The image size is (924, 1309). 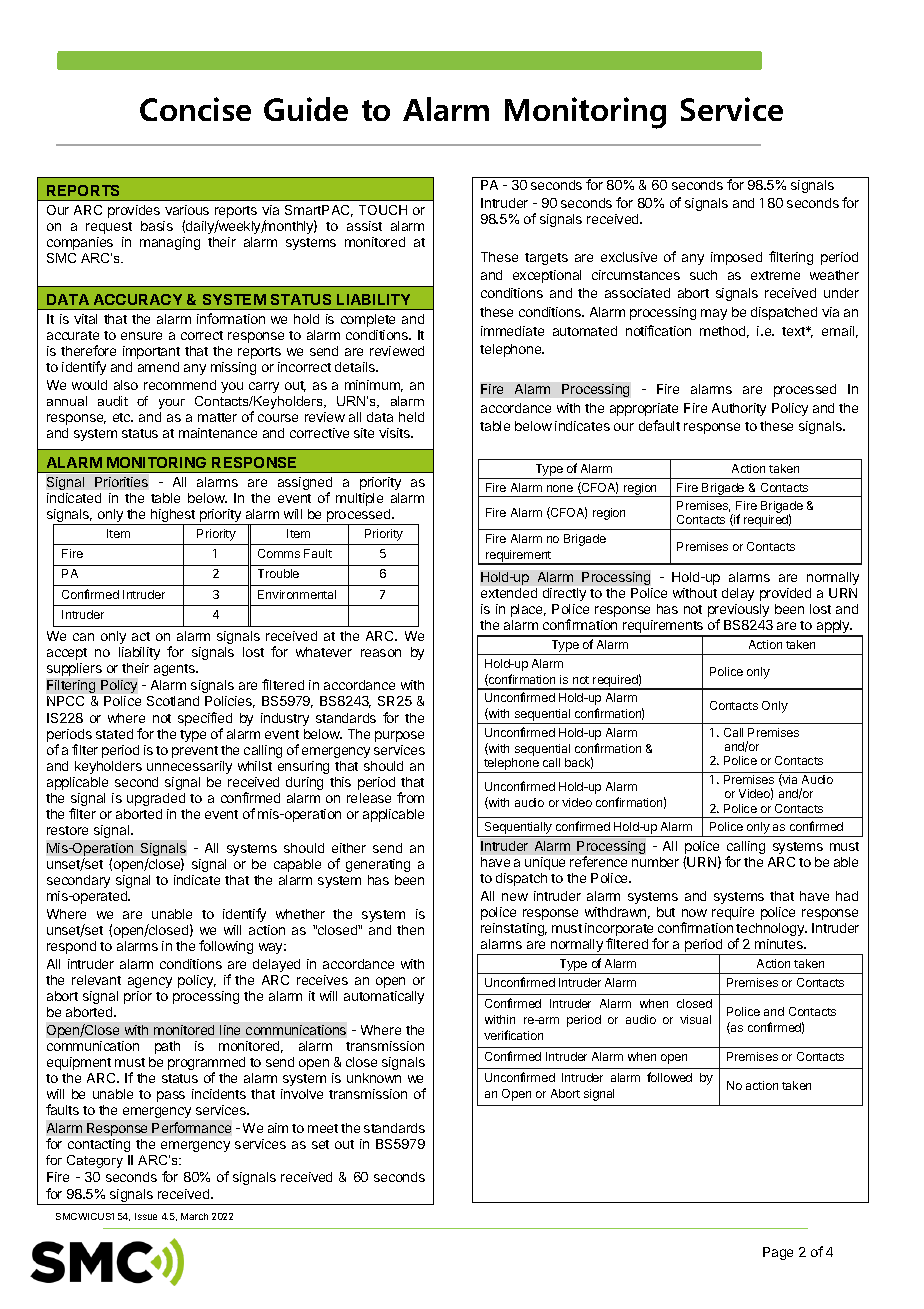 I want to click on Concise, so click(x=195, y=109).
